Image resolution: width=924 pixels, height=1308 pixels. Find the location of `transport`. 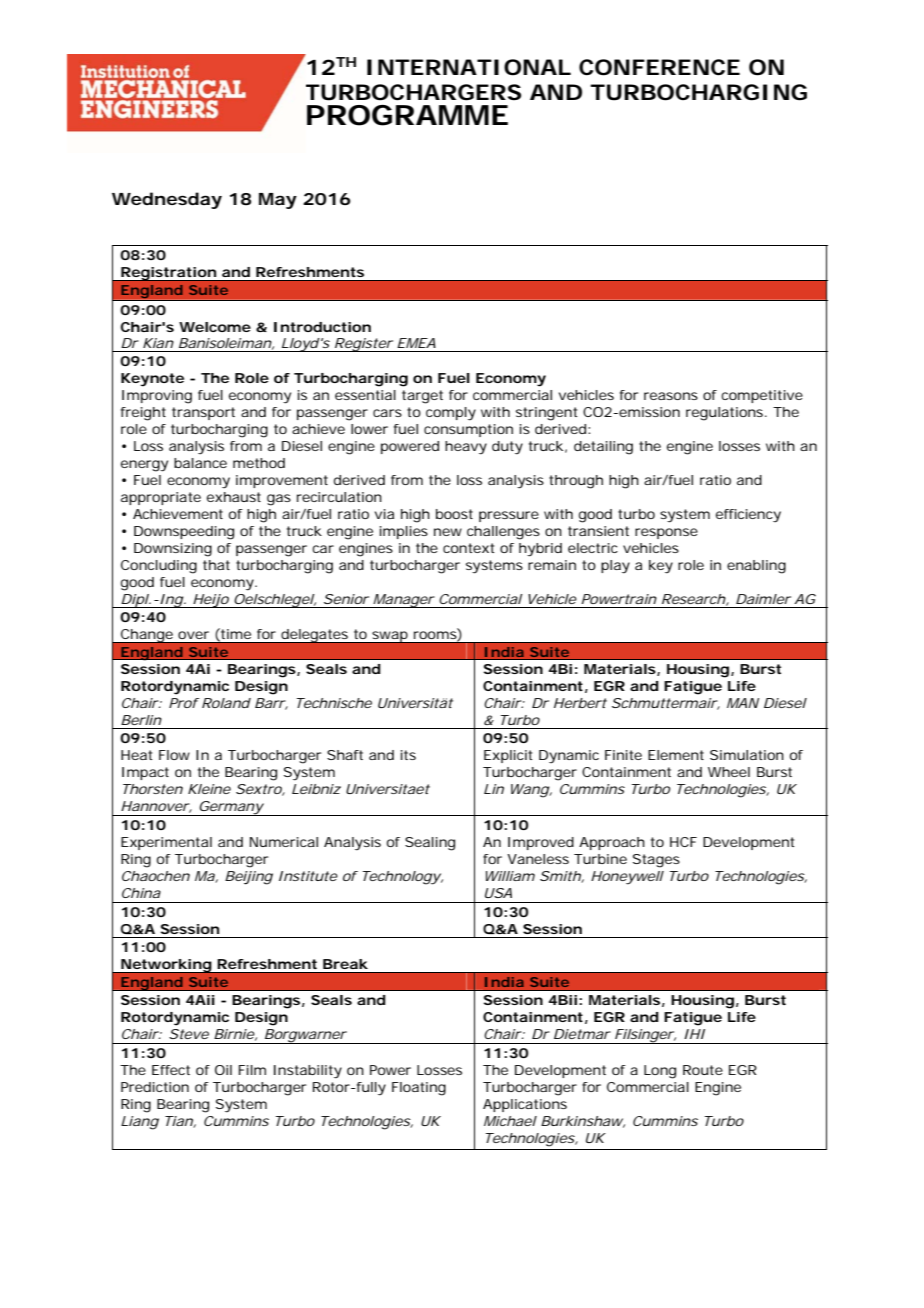

transport is located at coordinates (203, 413).
